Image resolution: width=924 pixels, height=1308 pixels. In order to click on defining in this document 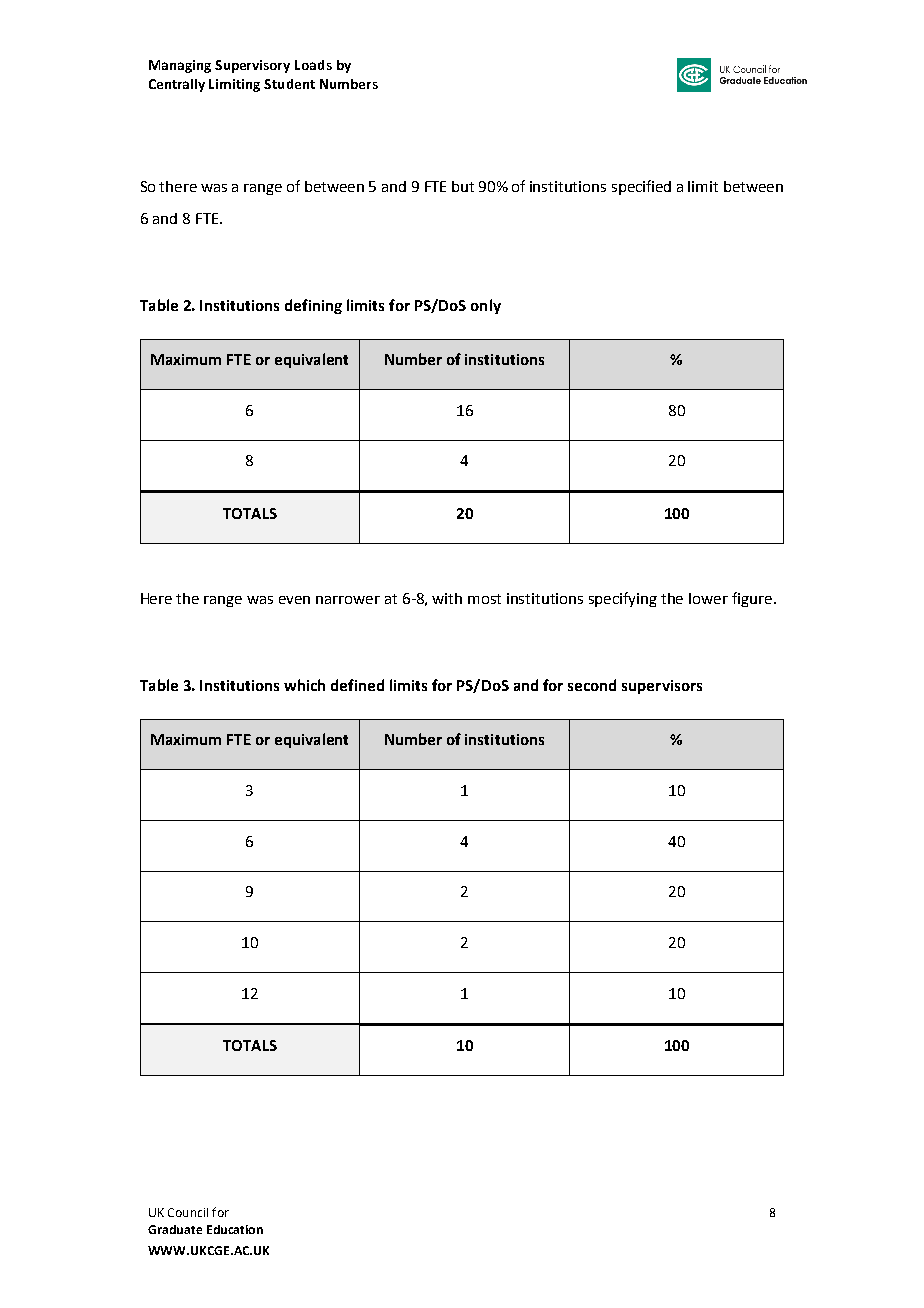, I will do `click(313, 306)`.
